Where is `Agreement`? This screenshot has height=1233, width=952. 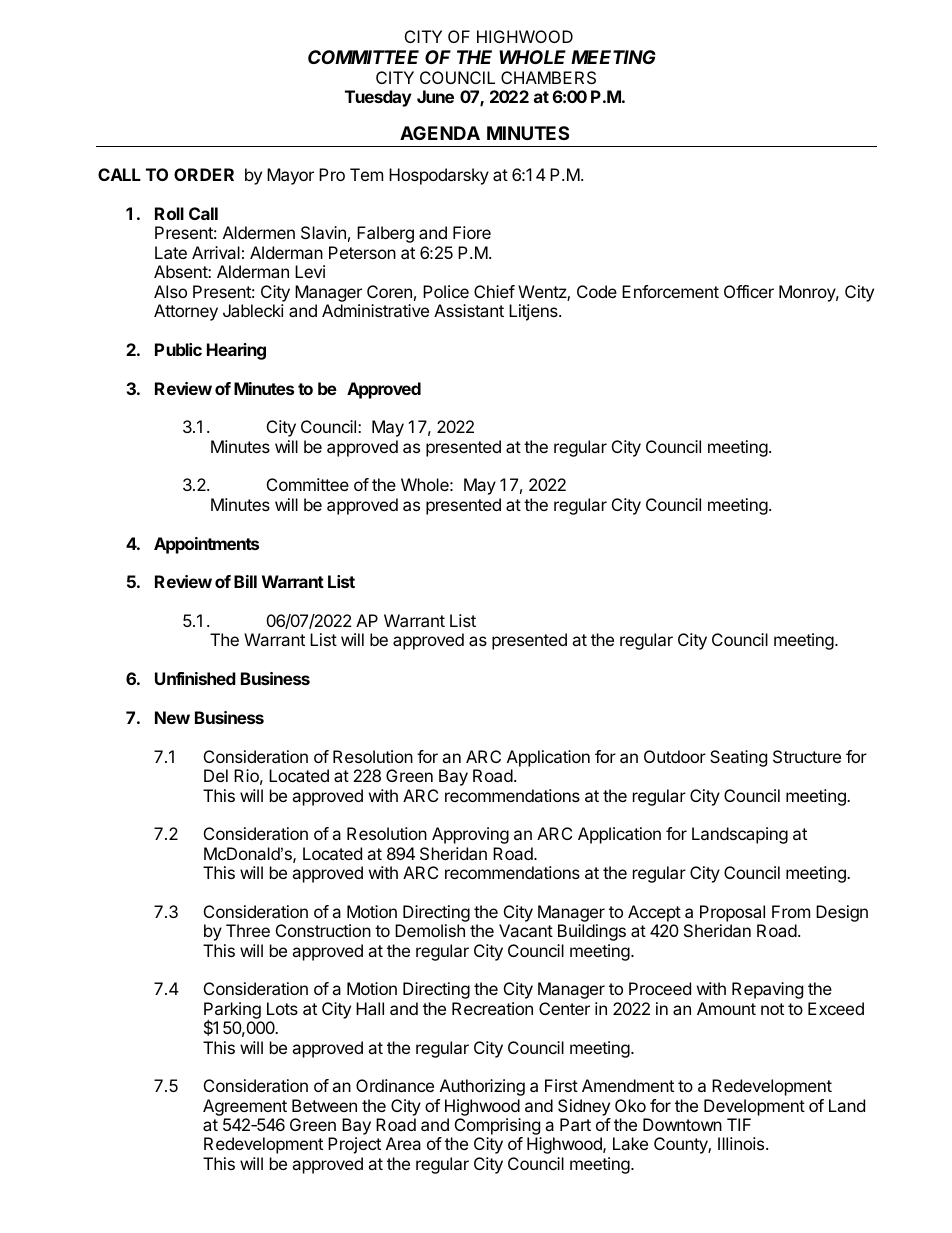
Agreement is located at coordinates (245, 1109).
